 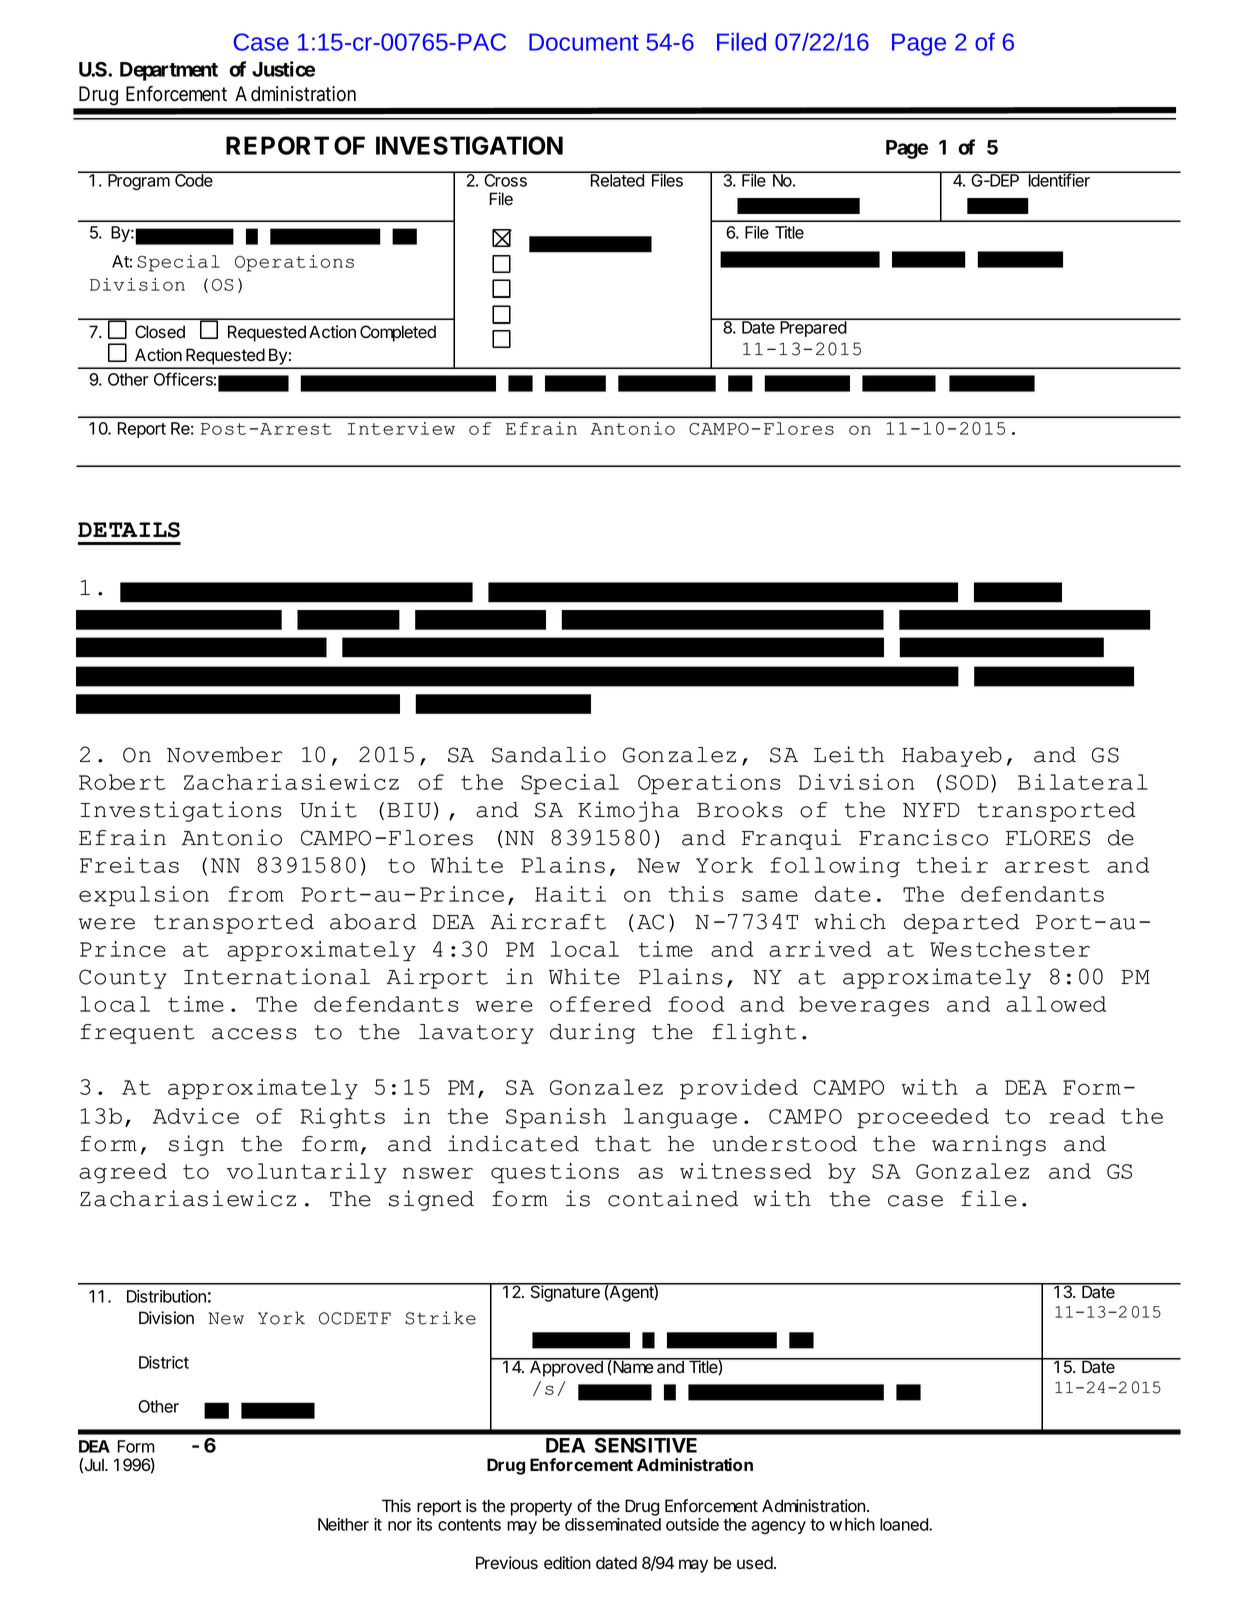 I want to click on Document, so click(x=584, y=42).
